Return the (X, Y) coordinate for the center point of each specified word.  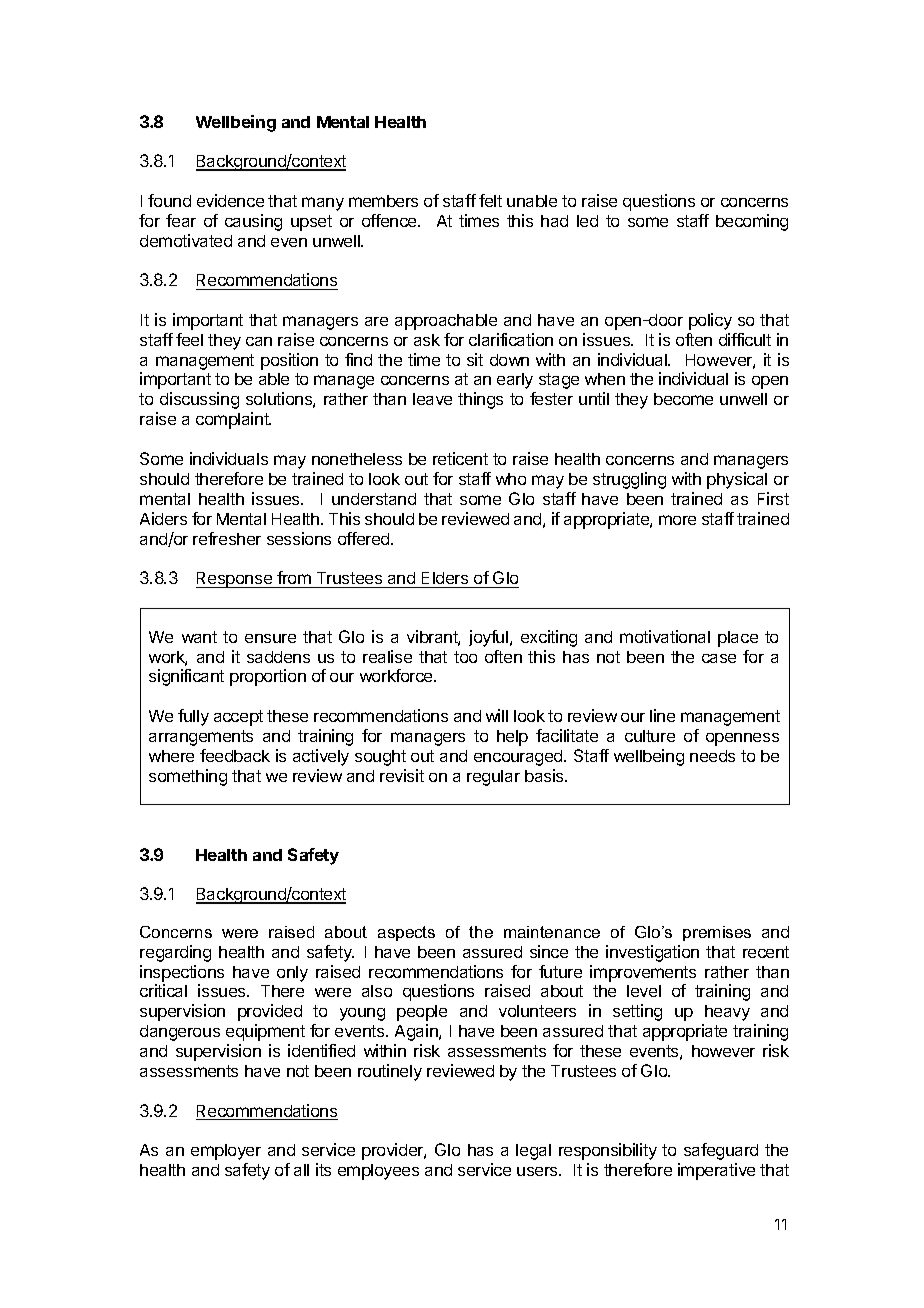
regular (493, 778)
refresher (227, 538)
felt (490, 200)
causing (253, 222)
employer (226, 1152)
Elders (445, 578)
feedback (235, 755)
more (677, 520)
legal (533, 1152)
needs (712, 756)
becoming (752, 222)
